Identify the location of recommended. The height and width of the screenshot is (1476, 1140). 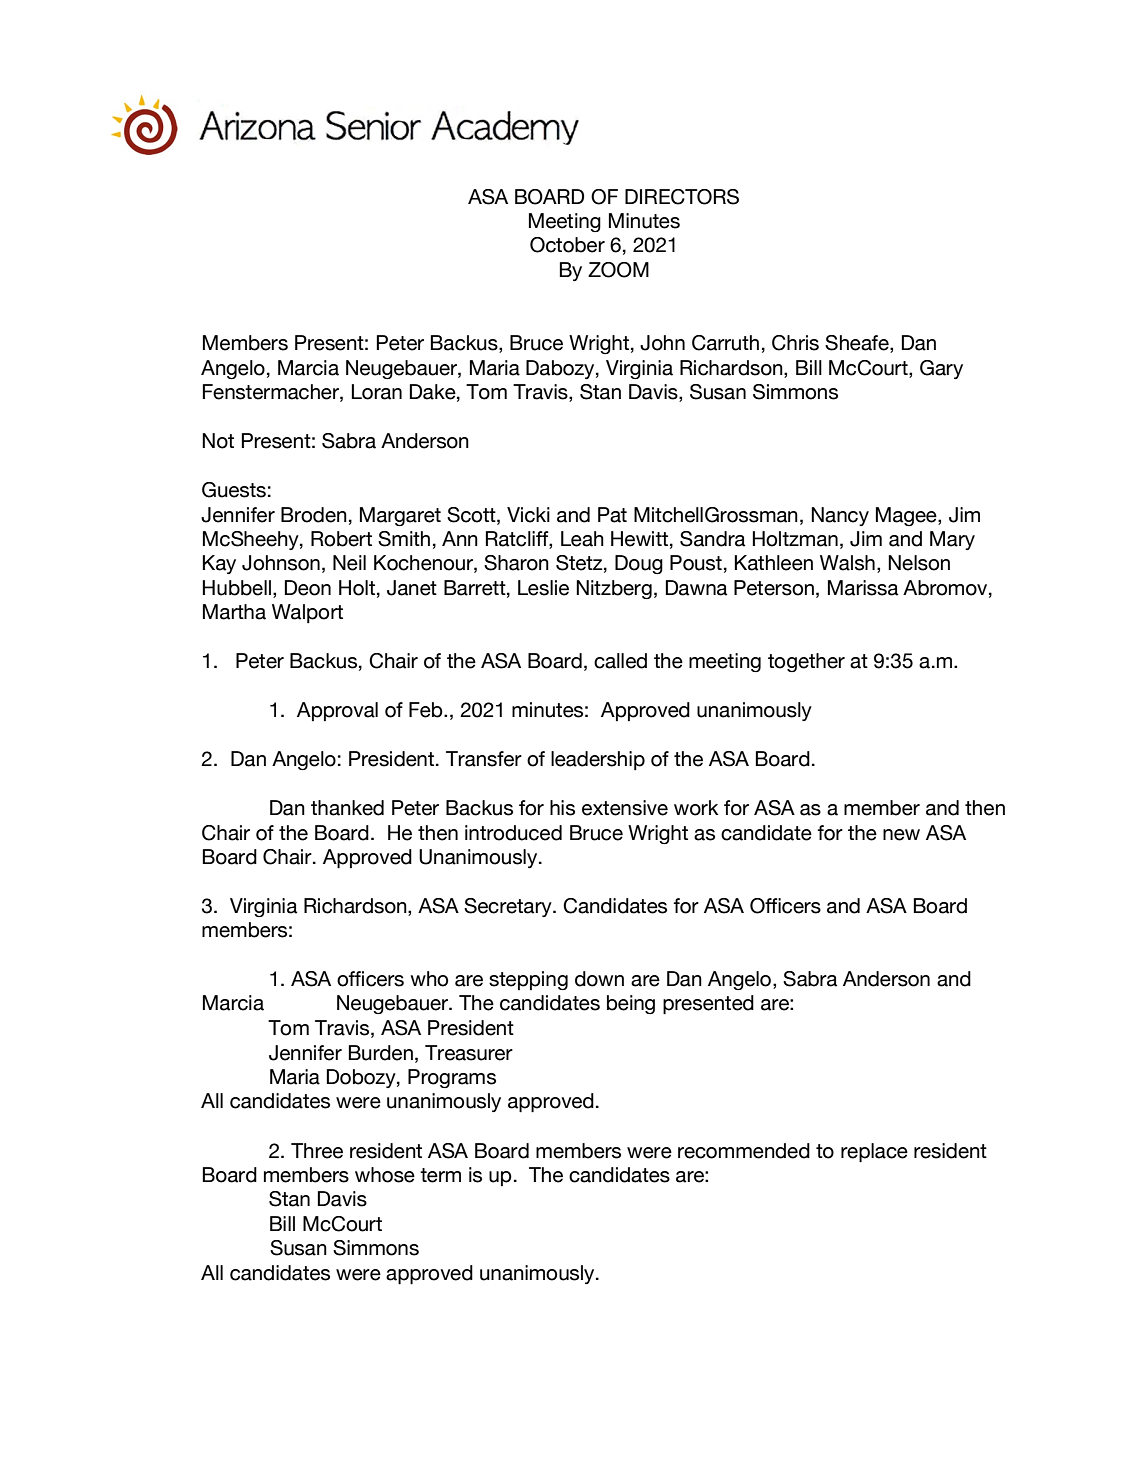
(744, 1151).
